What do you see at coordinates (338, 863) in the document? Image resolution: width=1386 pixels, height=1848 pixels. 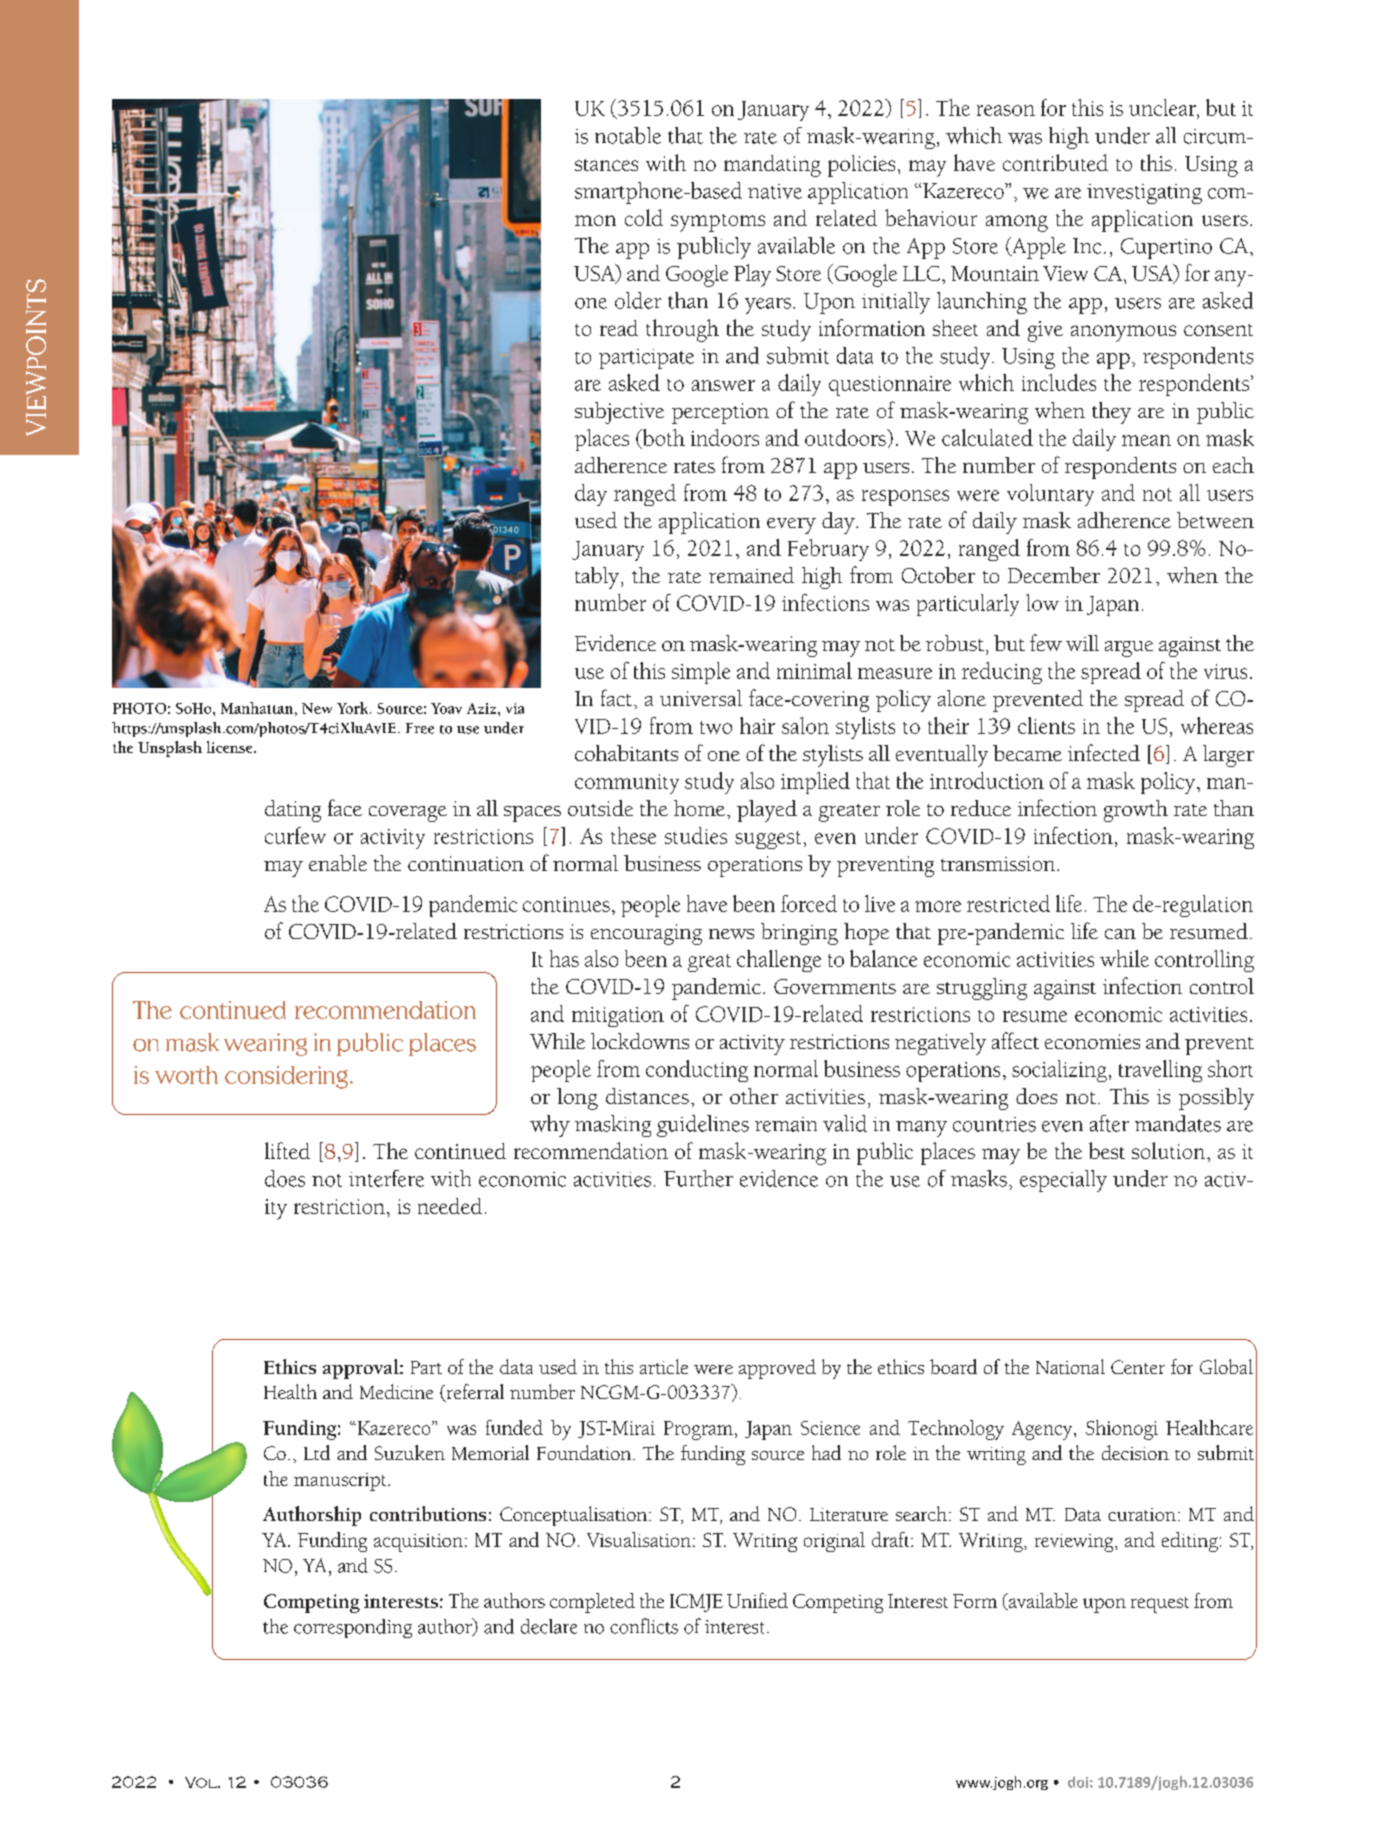 I see `enable` at bounding box center [338, 863].
